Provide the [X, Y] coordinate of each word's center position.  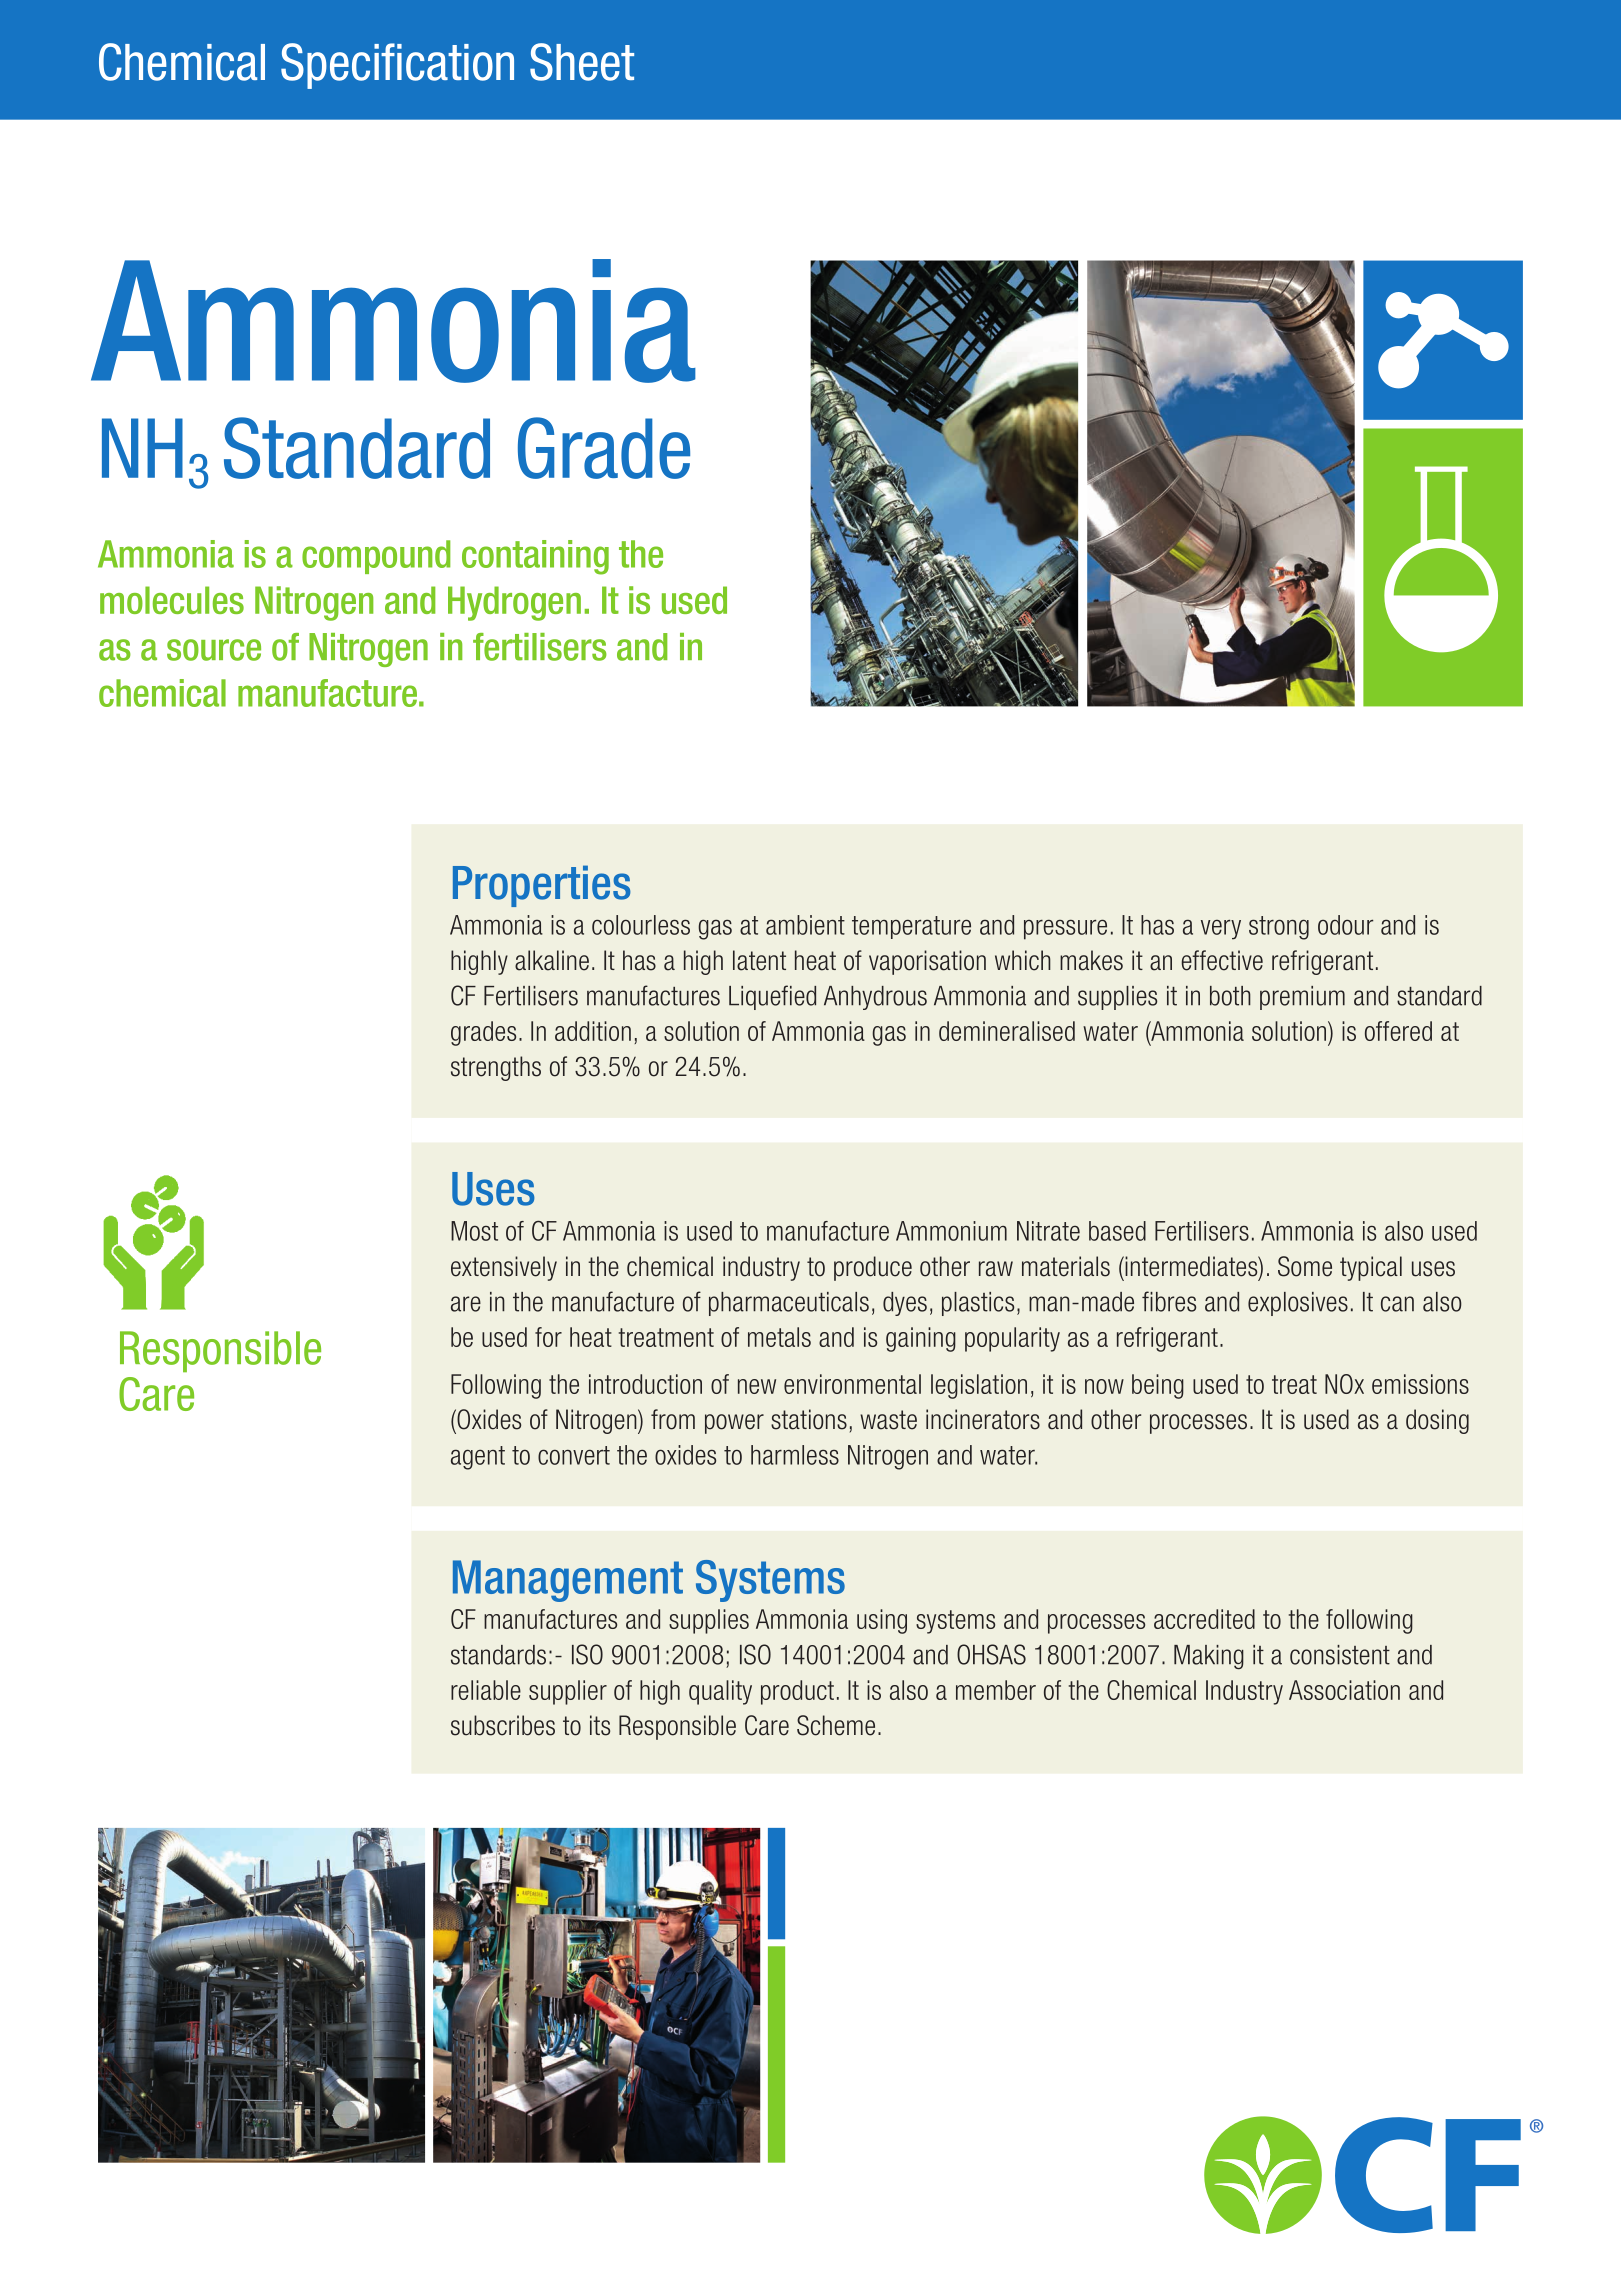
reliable [486, 1690]
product [797, 1692]
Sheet [582, 62]
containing [535, 557]
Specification [397, 66]
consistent [1340, 1655]
